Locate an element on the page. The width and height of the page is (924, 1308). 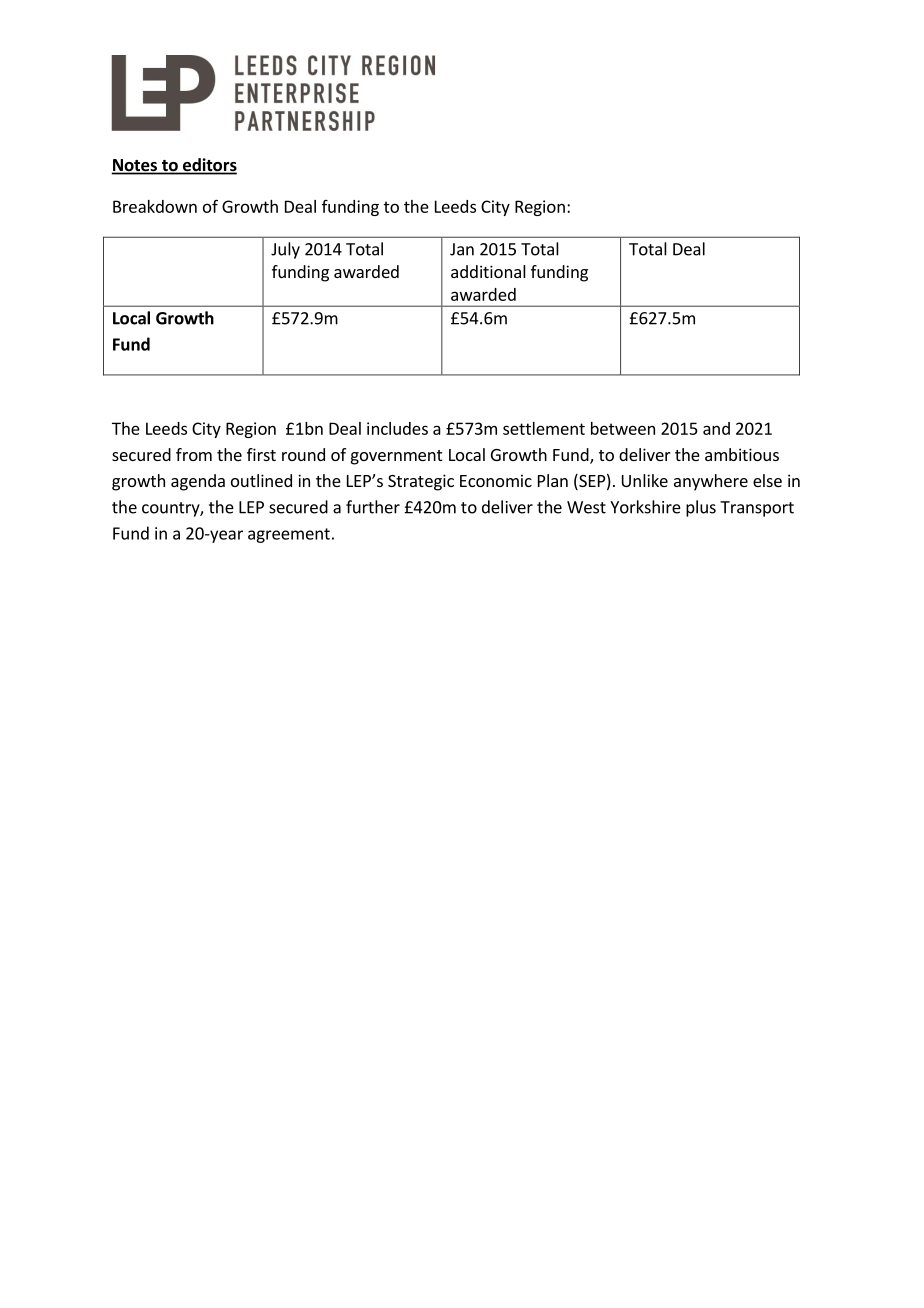
additional is located at coordinates (488, 271).
